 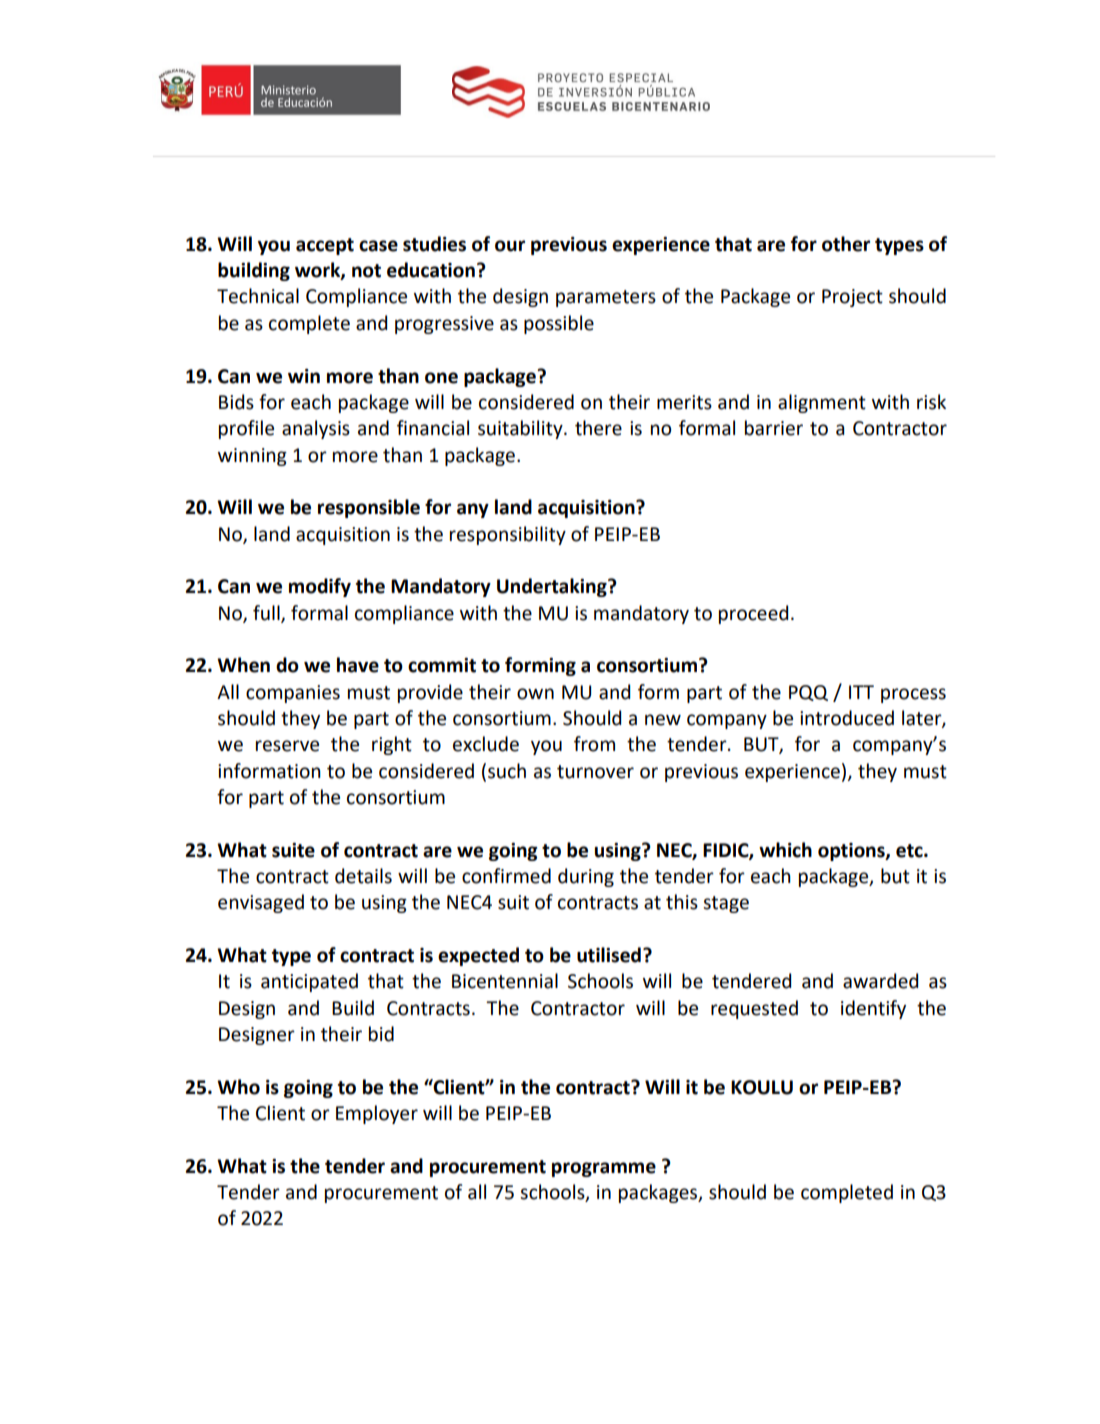 What do you see at coordinates (785, 850) in the image?
I see `which` at bounding box center [785, 850].
